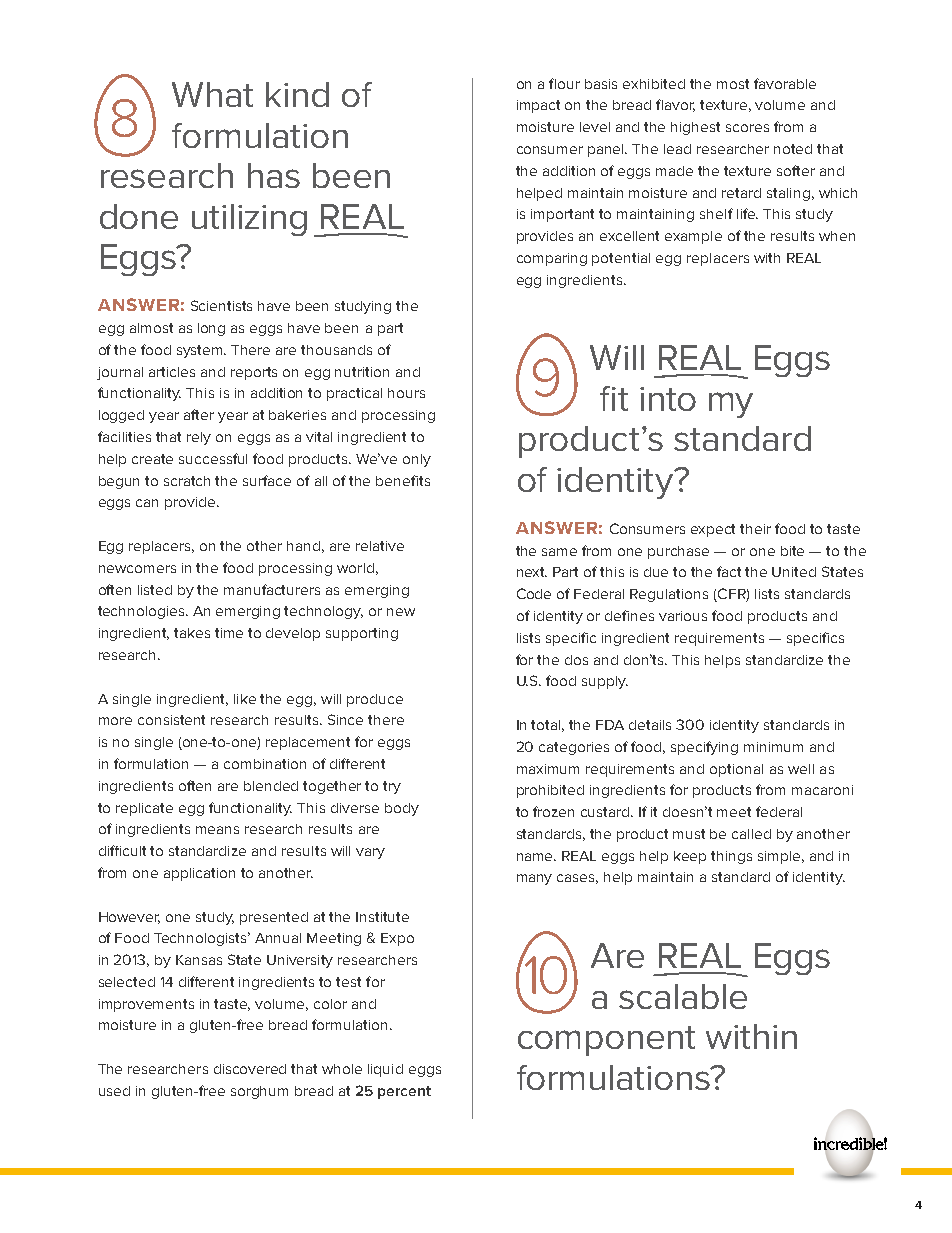 This image has width=952, height=1233. What do you see at coordinates (155, 590) in the image?
I see `listed` at bounding box center [155, 590].
